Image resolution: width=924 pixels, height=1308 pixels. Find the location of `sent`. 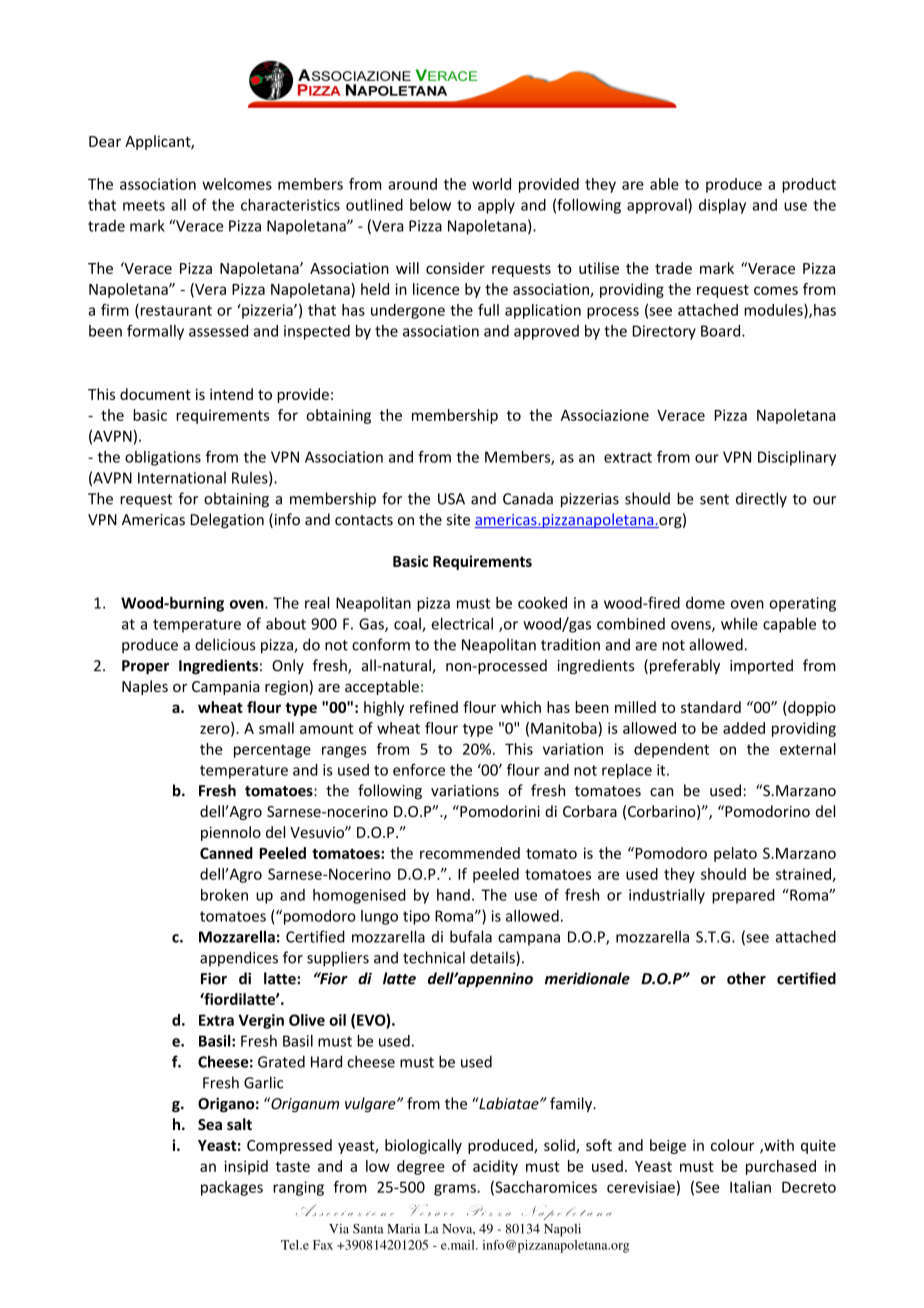

sent is located at coordinates (714, 499).
